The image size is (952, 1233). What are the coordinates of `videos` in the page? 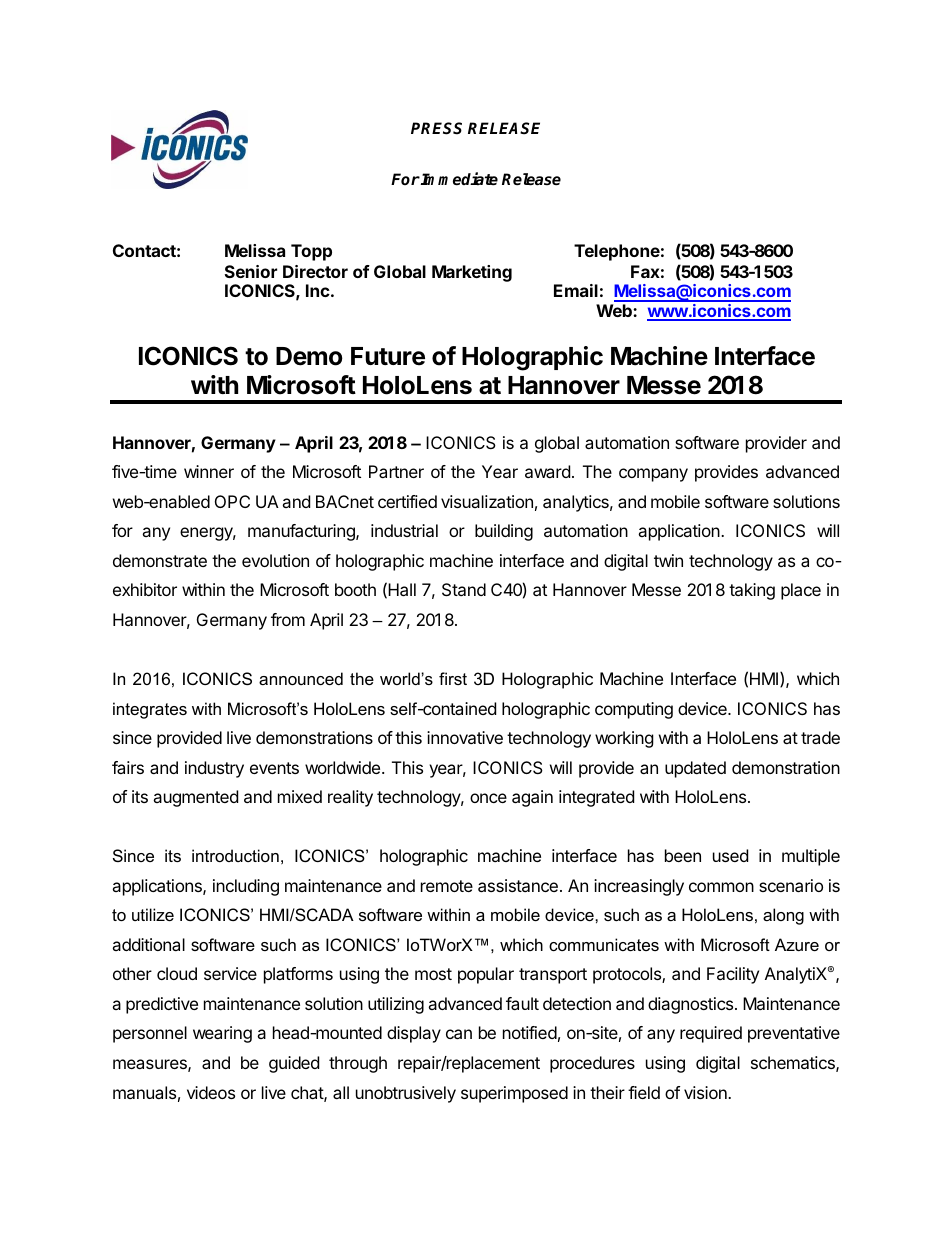 It's located at (211, 1092).
